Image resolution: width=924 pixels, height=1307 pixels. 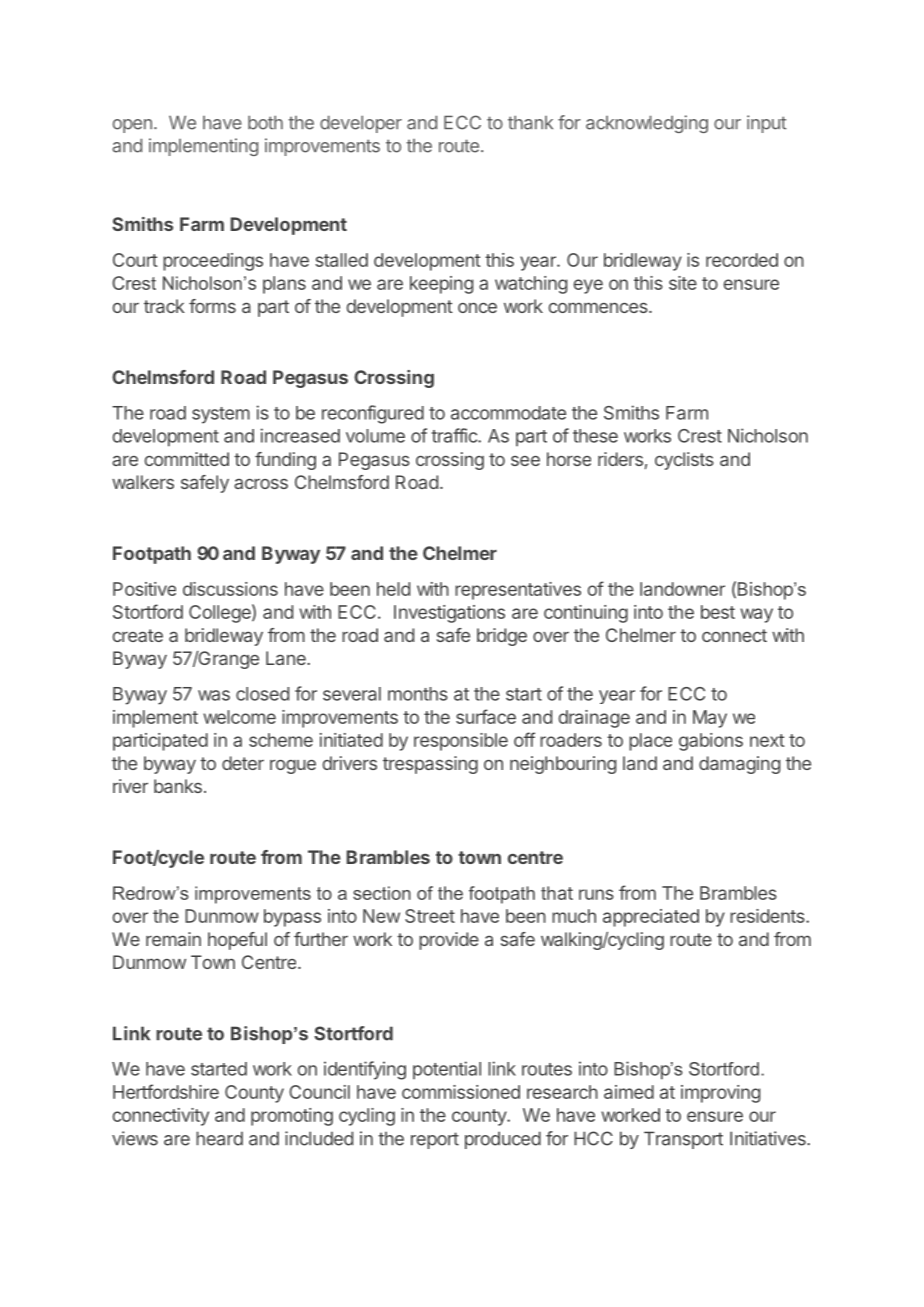 What do you see at coordinates (265, 122) in the page?
I see `both` at bounding box center [265, 122].
